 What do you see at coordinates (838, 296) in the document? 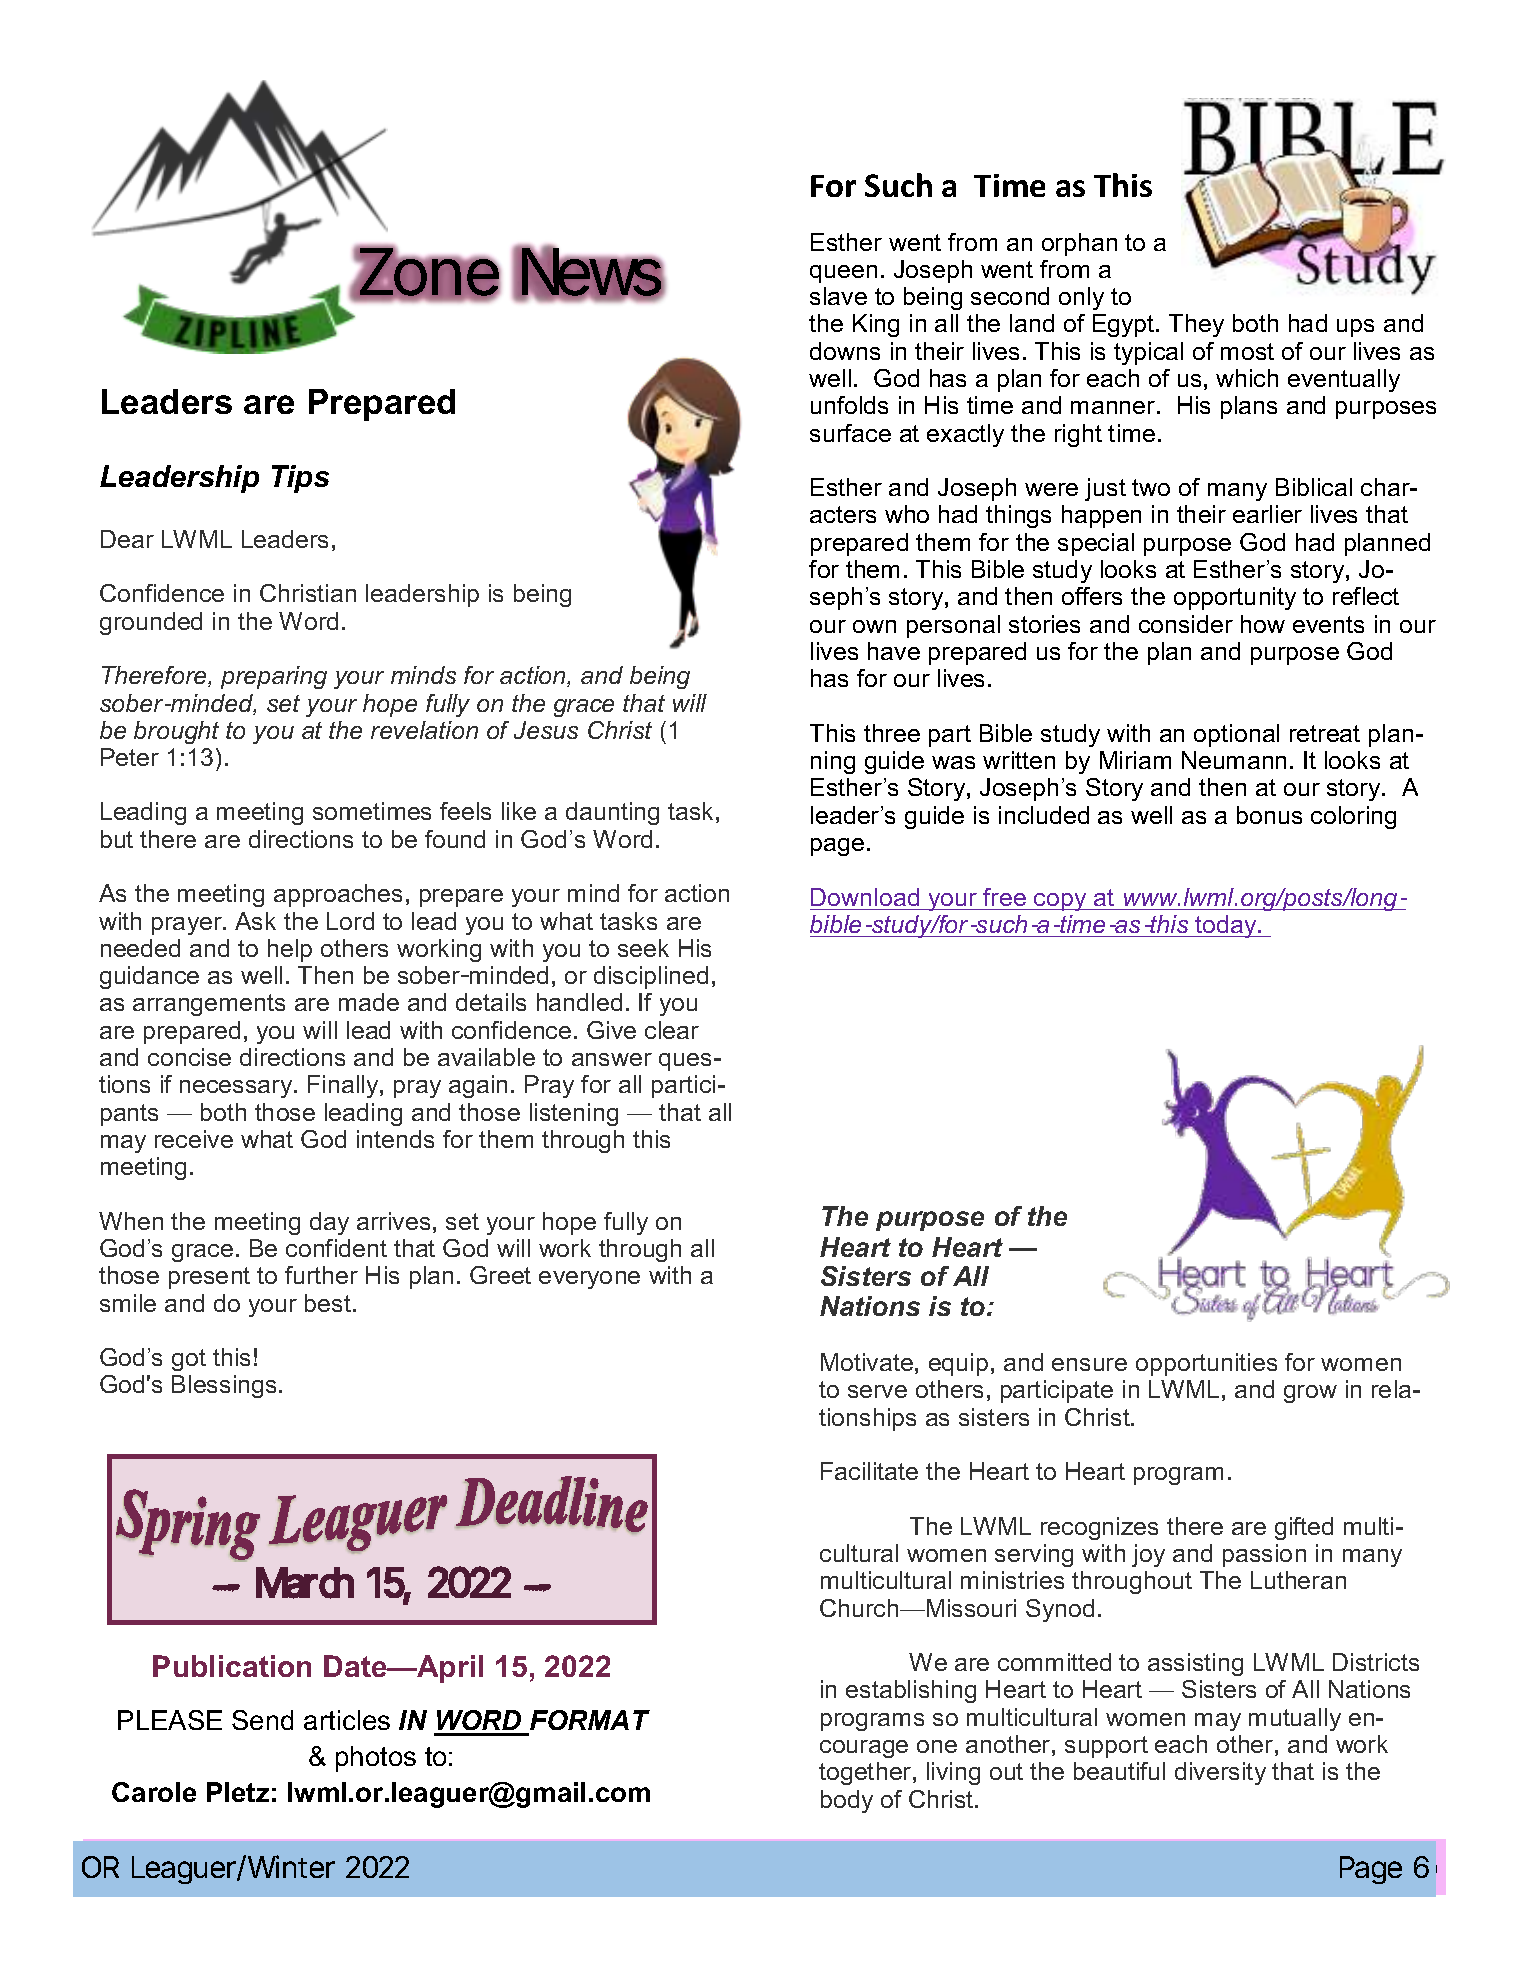
I see `slave` at bounding box center [838, 296].
